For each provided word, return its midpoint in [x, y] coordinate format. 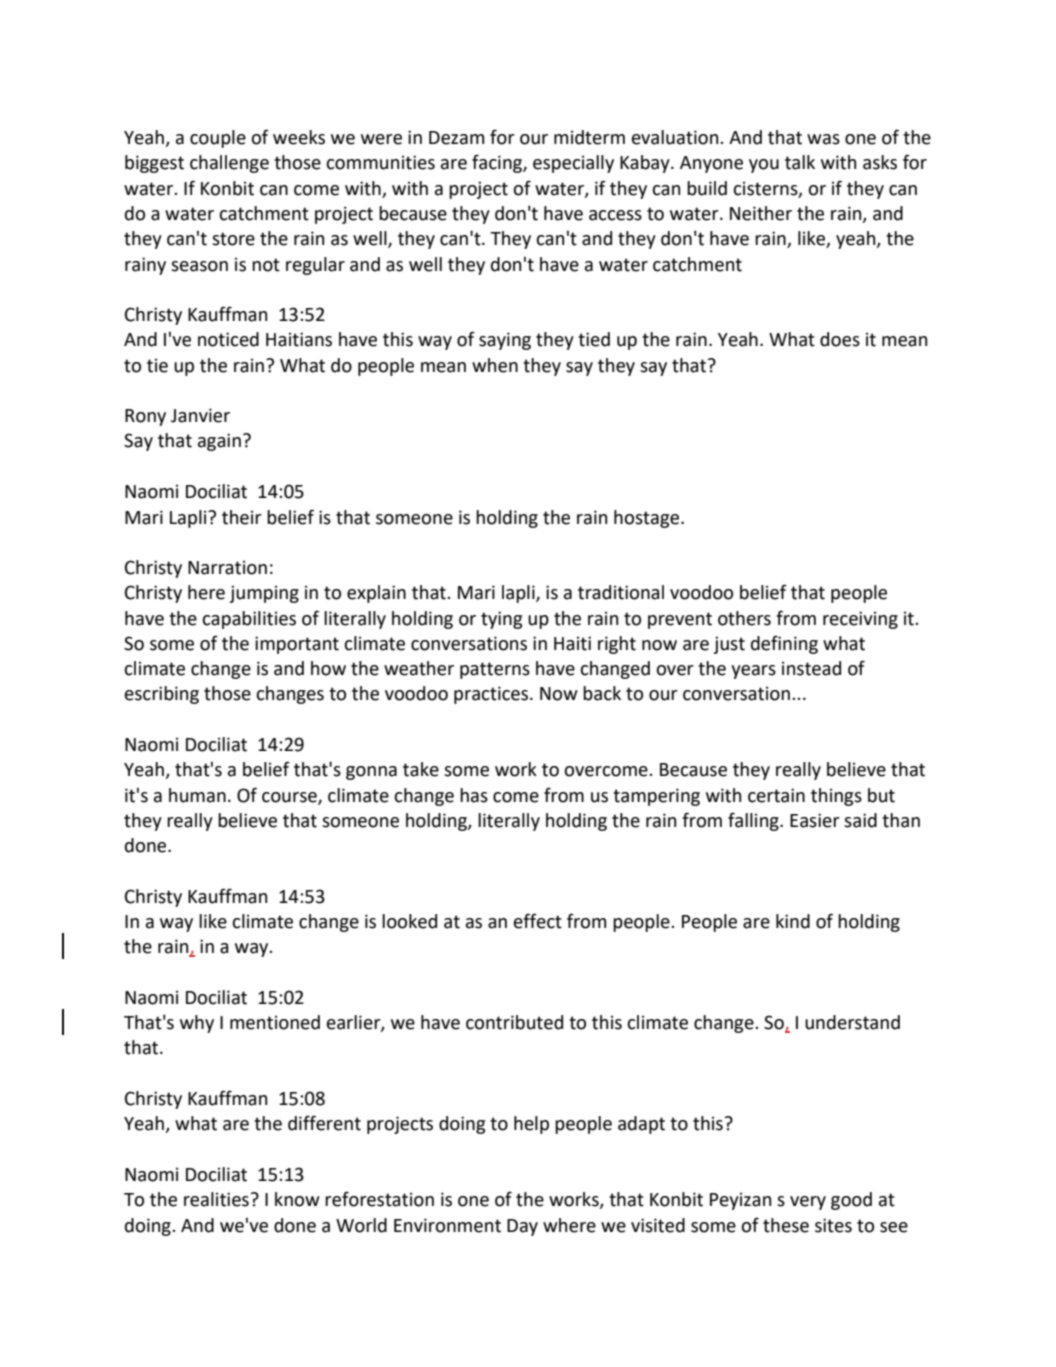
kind [793, 921]
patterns [495, 670]
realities [216, 1199]
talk [800, 162]
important [297, 645]
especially [573, 164]
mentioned [275, 1022]
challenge [229, 164]
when [495, 365]
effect [538, 921]
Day [522, 1227]
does [840, 339]
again [219, 442]
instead [811, 668]
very [808, 1203]
